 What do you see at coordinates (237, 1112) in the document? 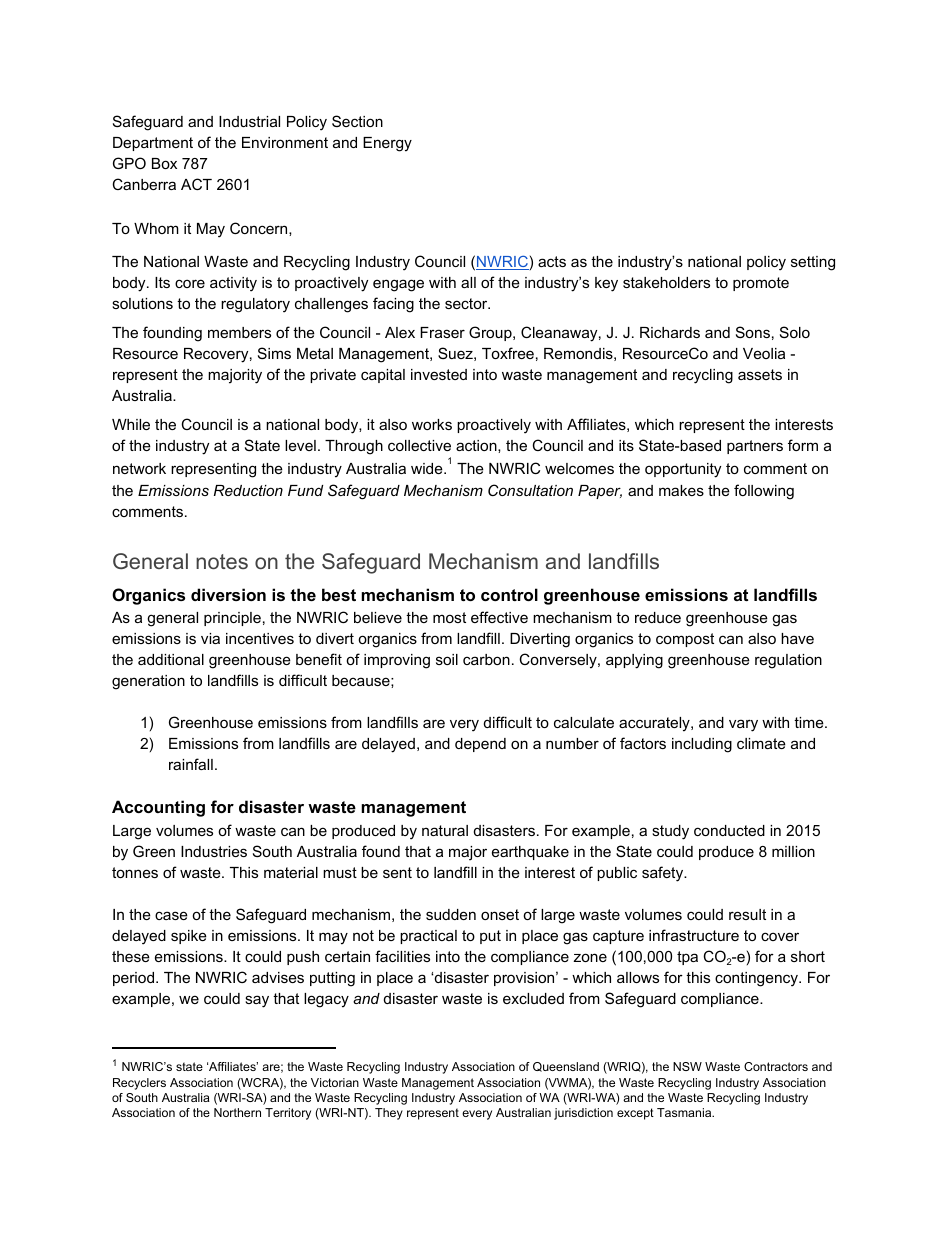
I see `Northern` at bounding box center [237, 1112].
